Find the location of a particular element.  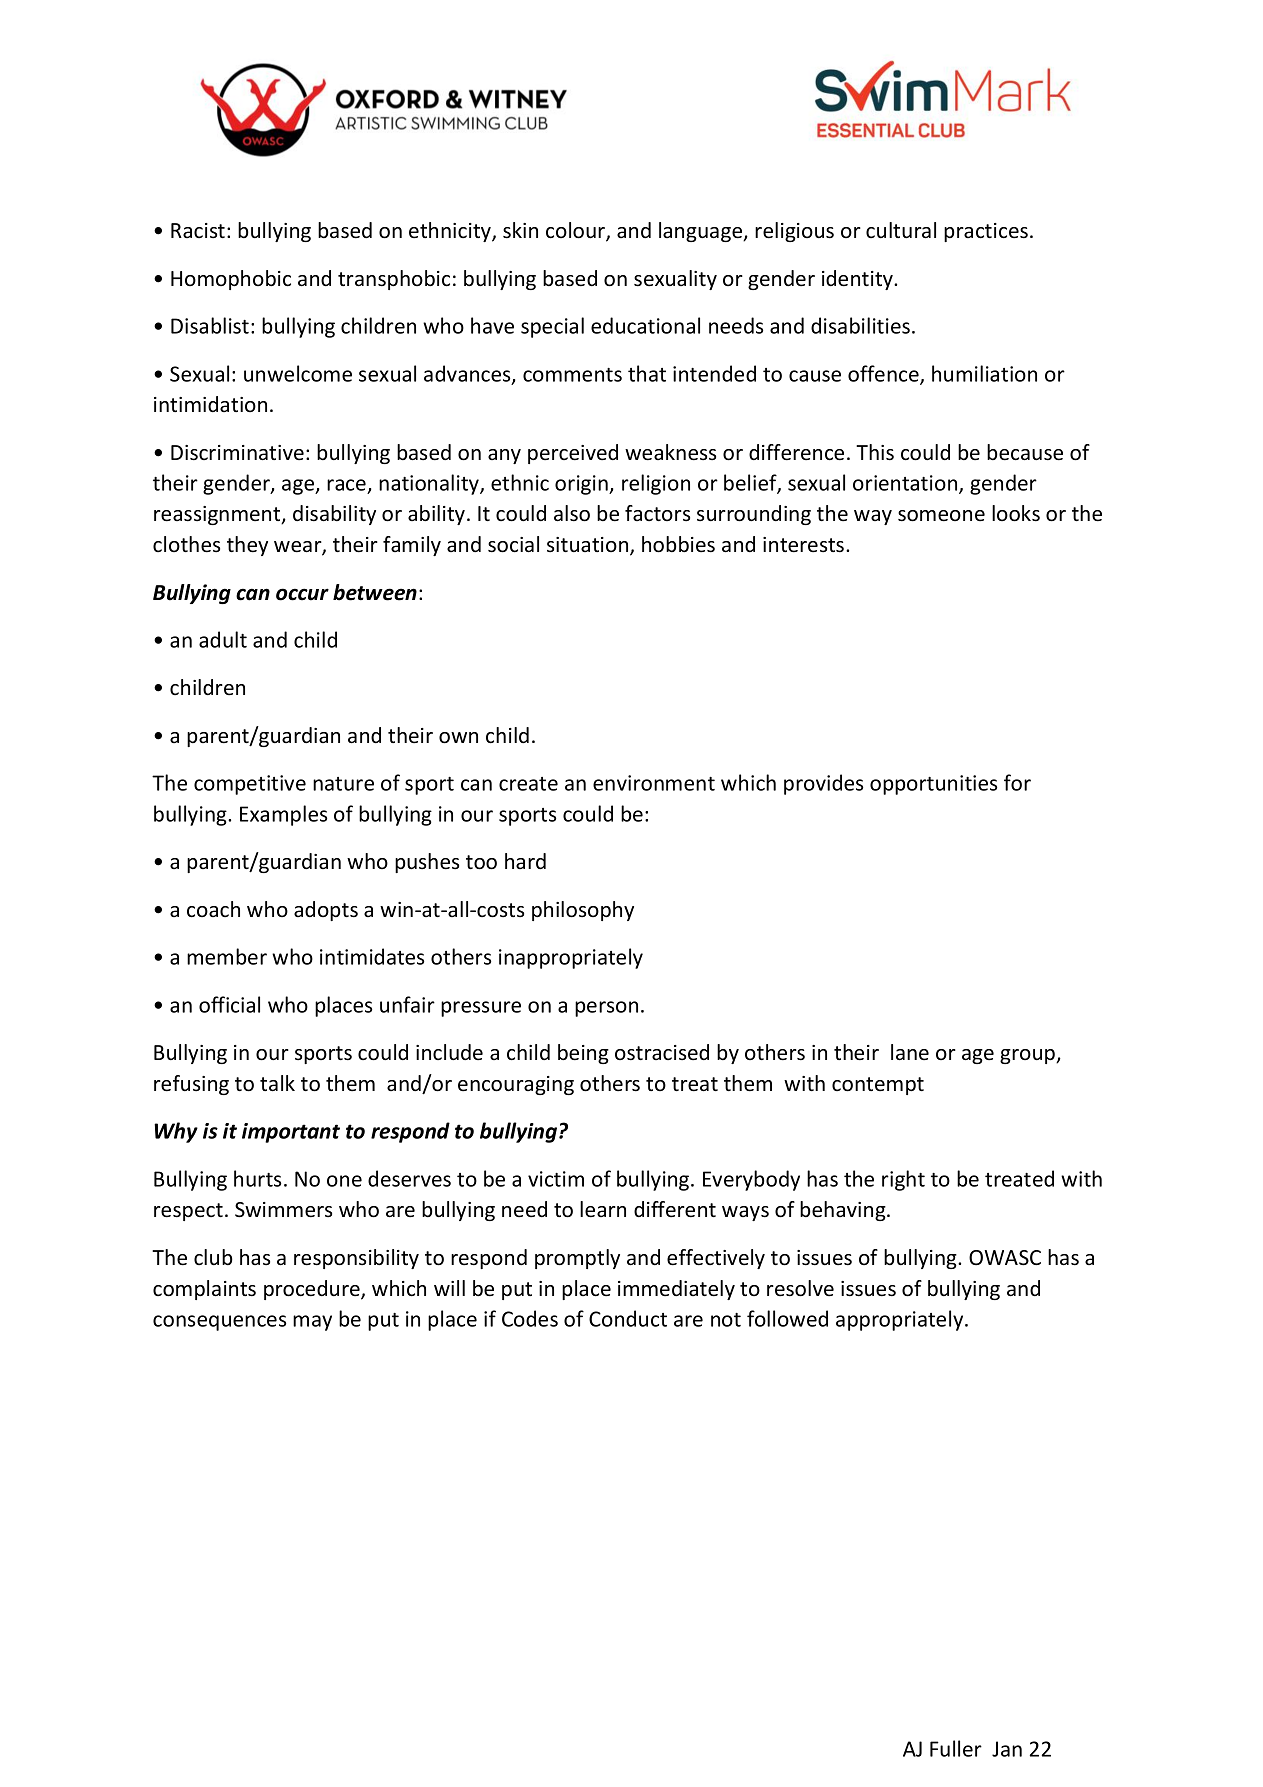

learn is located at coordinates (603, 1209).
